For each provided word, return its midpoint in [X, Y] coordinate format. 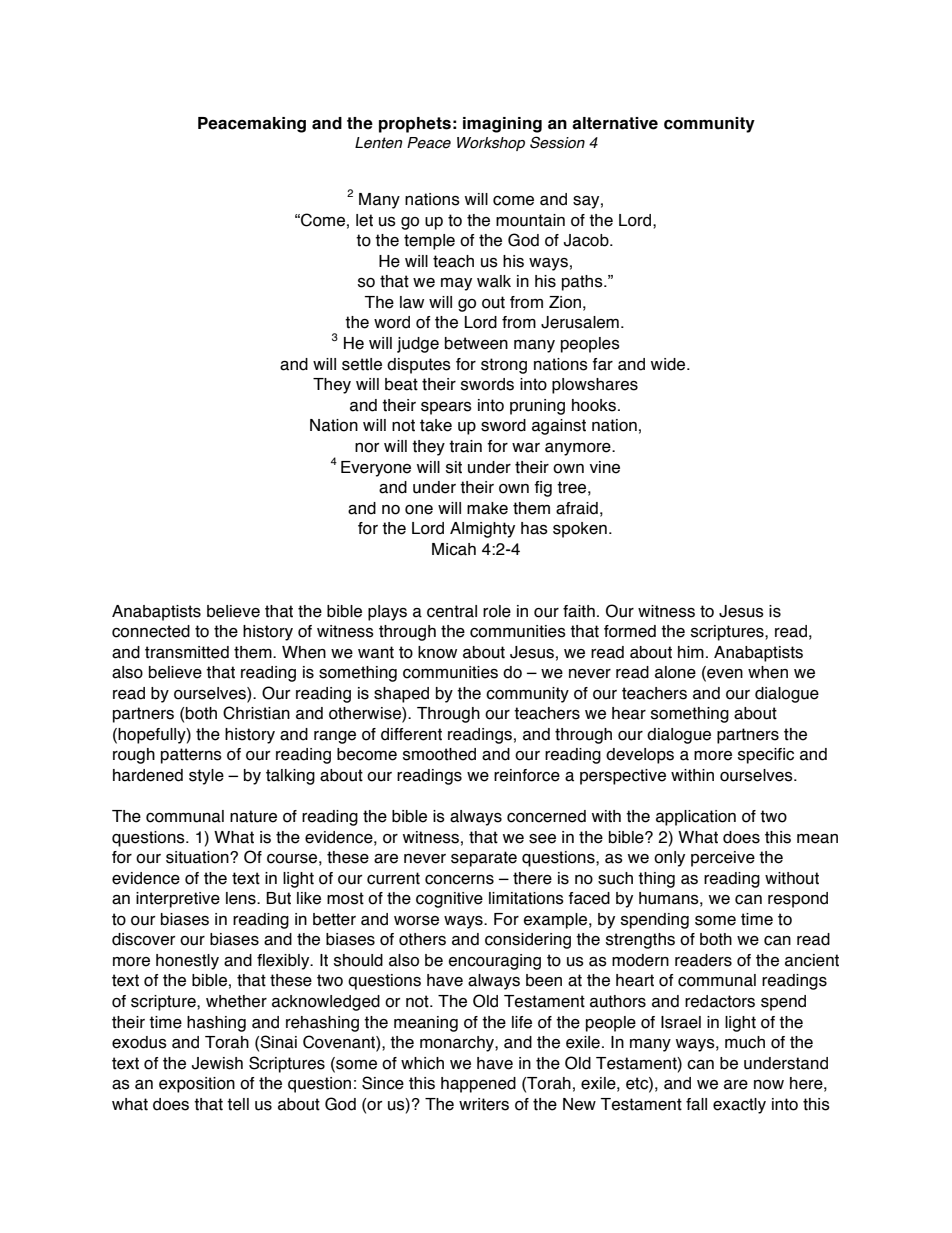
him [691, 652]
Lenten [378, 143]
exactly [739, 1106]
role [497, 611]
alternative [615, 123]
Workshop [491, 144]
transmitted [187, 652]
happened [478, 1085]
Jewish [217, 1063]
